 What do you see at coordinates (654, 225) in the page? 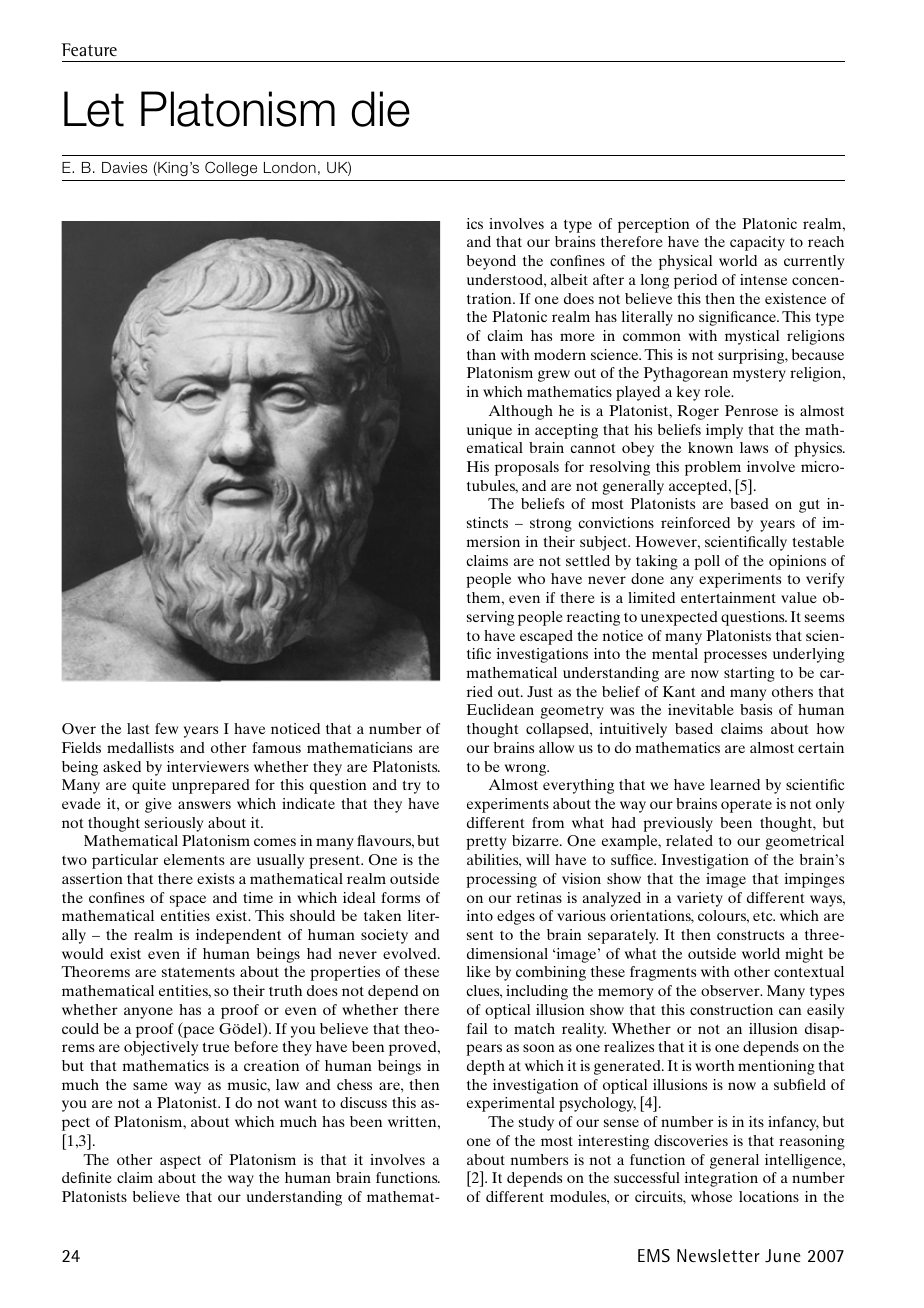
I see `perception` at bounding box center [654, 225].
